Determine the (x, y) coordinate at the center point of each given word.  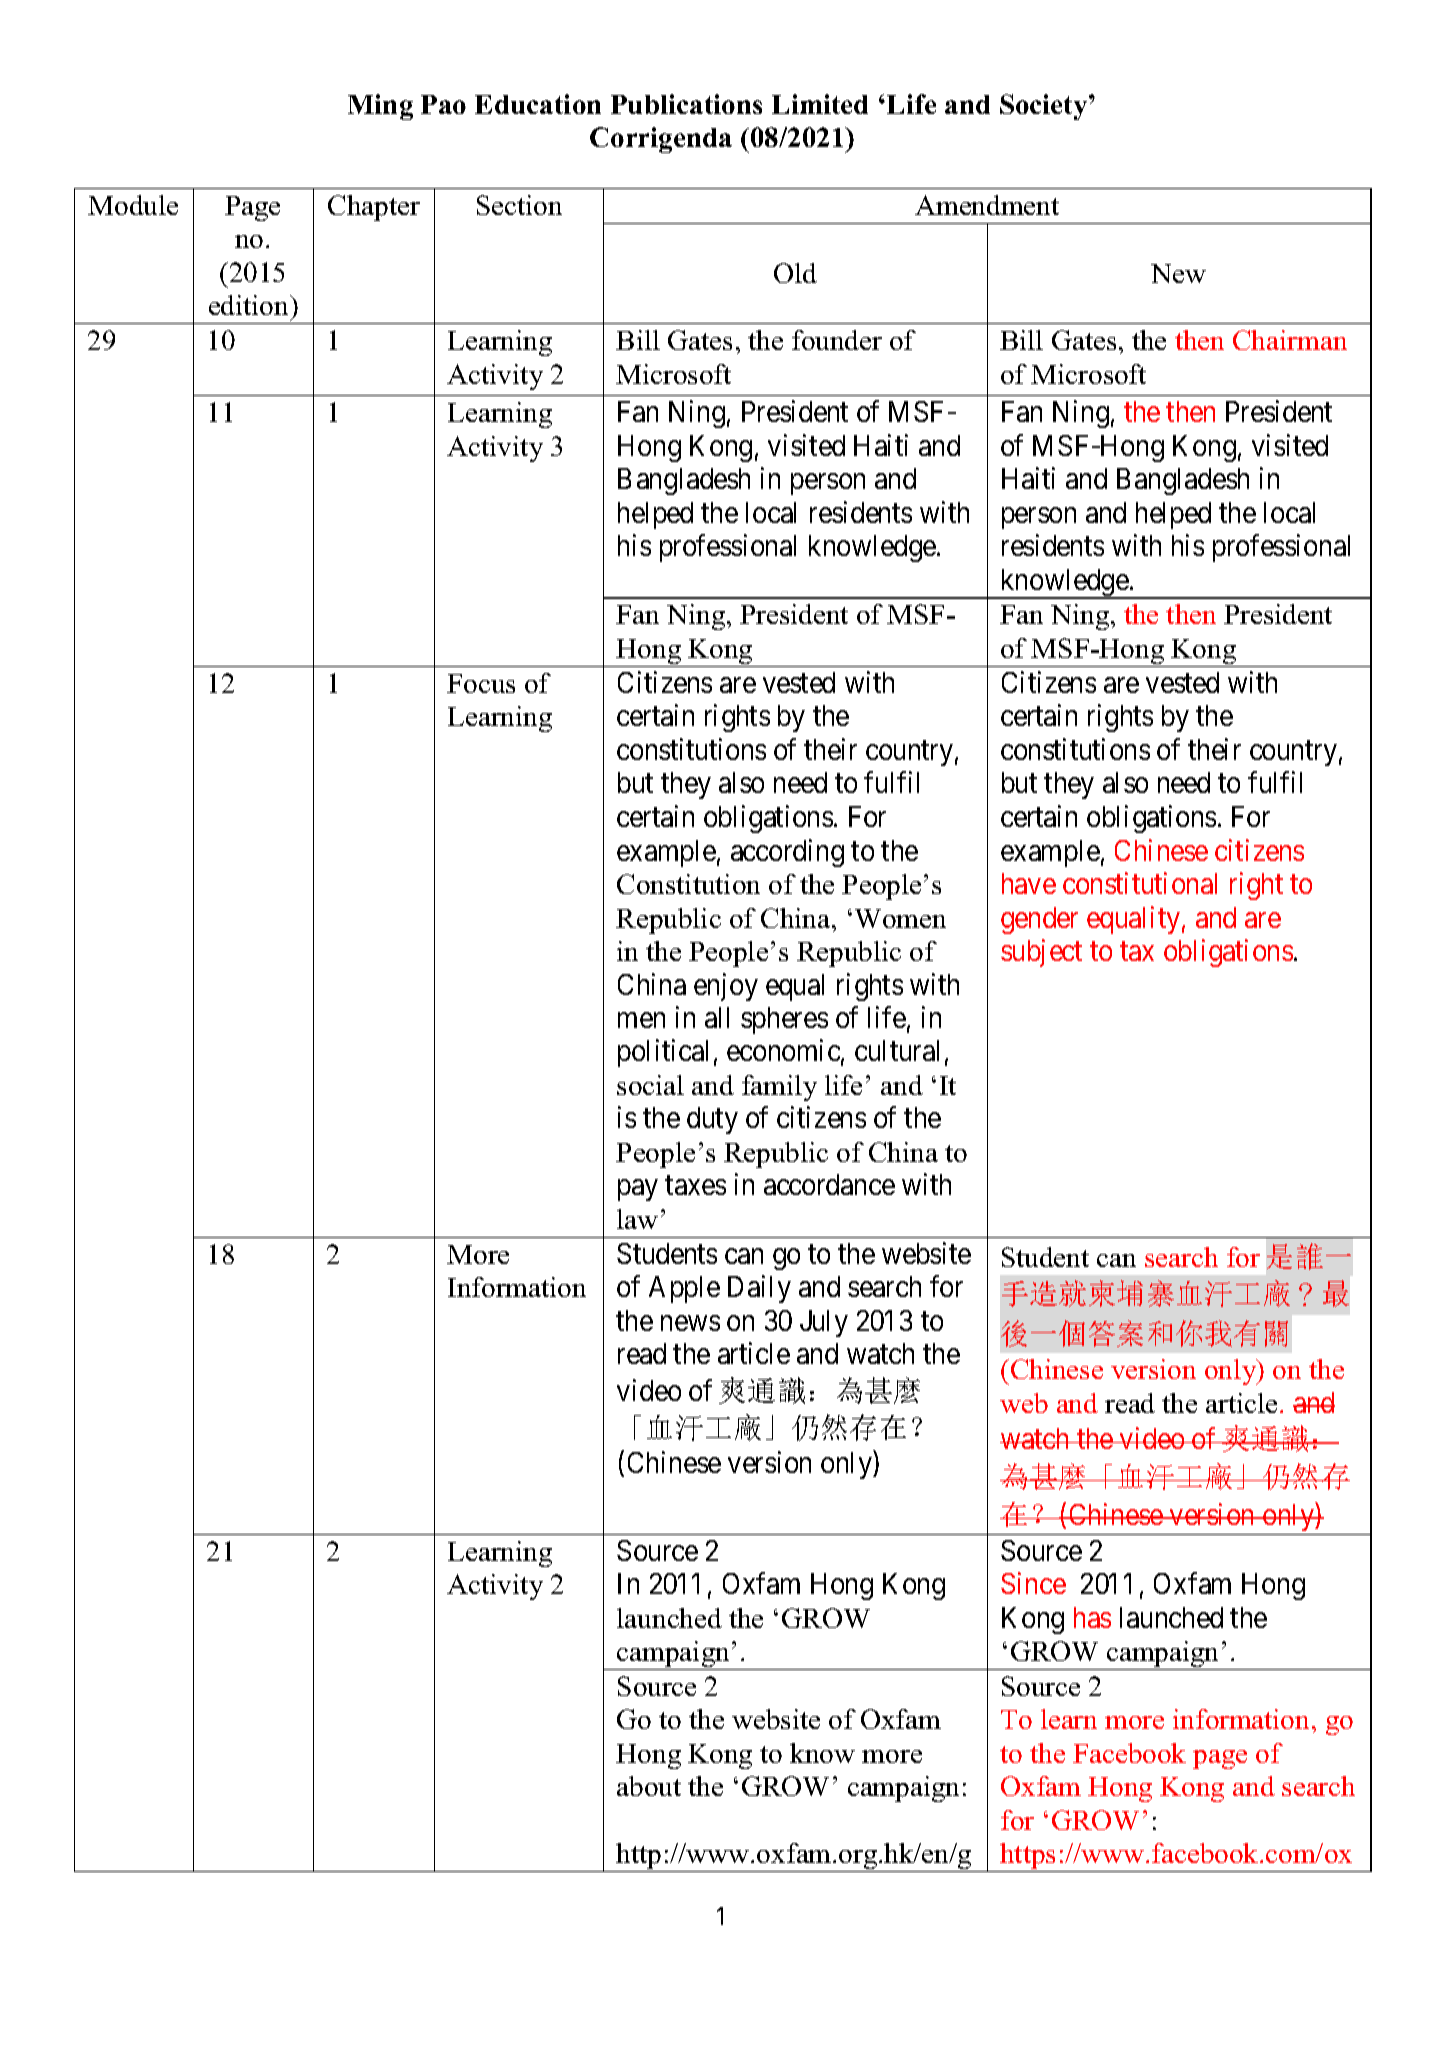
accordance (829, 1184)
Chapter (374, 208)
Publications (686, 104)
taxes (695, 1186)
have (1029, 883)
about (649, 1786)
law (637, 1219)
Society (1045, 107)
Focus (481, 683)
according (787, 853)
